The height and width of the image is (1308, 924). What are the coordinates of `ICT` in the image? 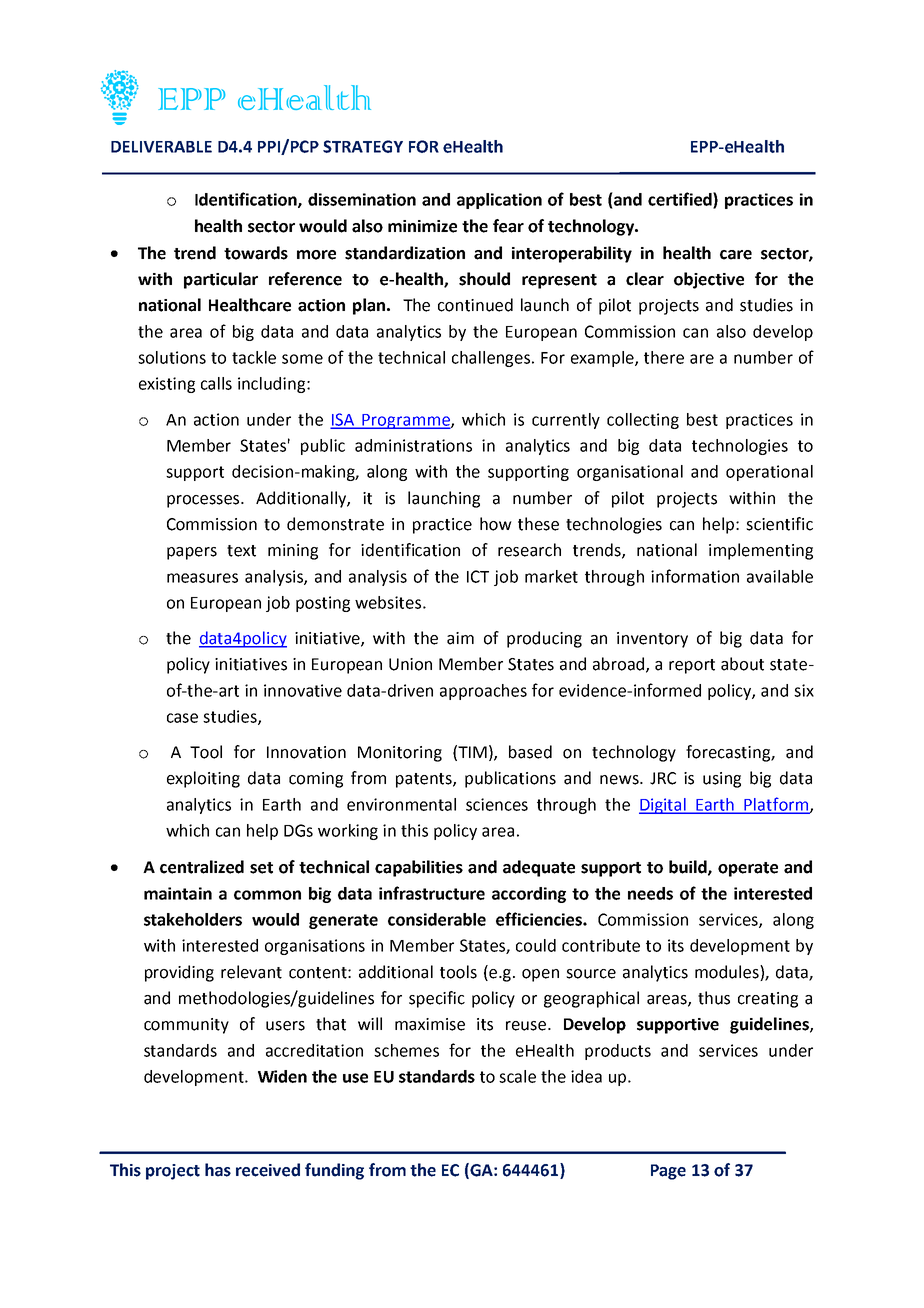 It's located at (478, 576).
